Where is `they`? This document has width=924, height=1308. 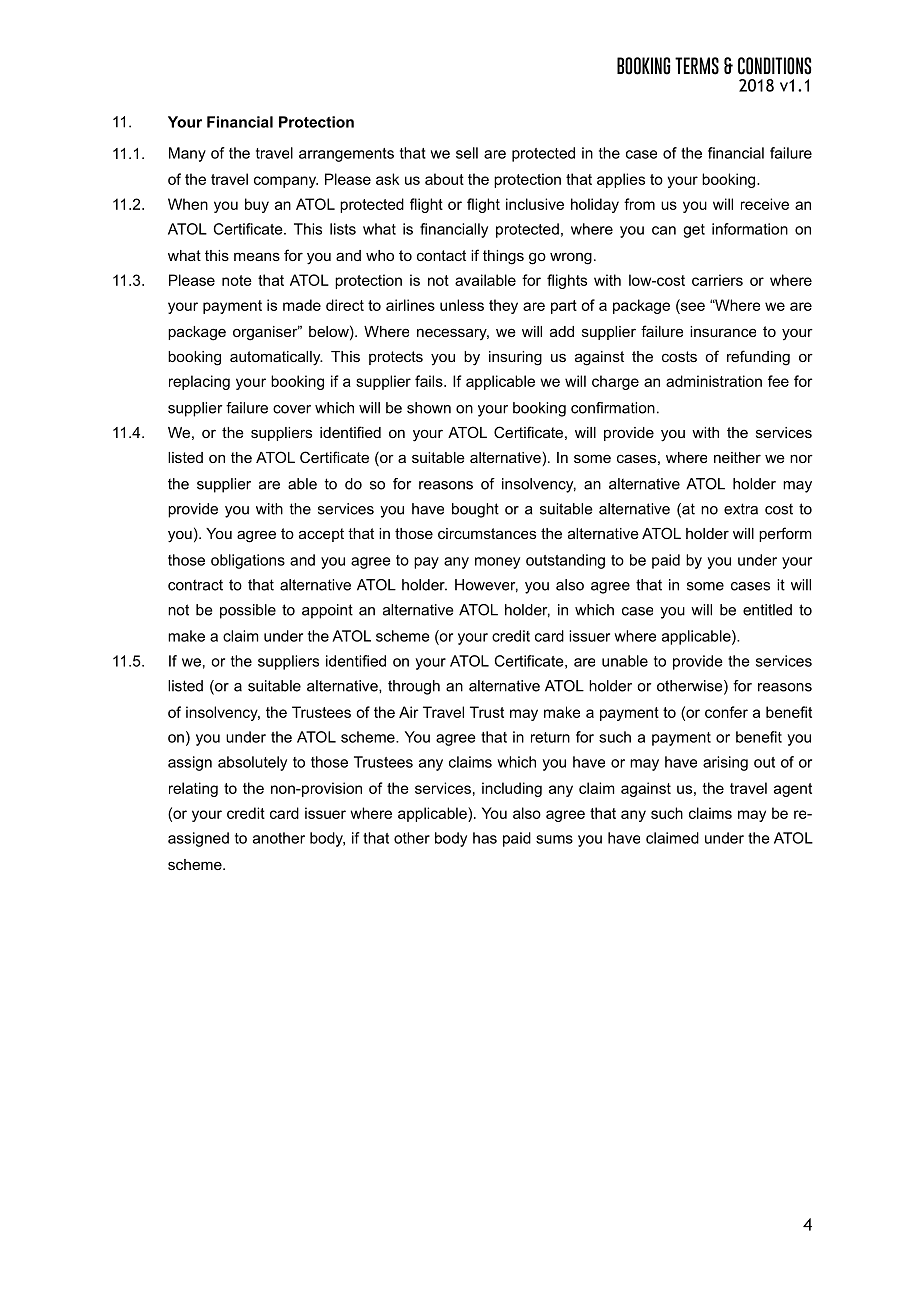 they is located at coordinates (503, 306).
